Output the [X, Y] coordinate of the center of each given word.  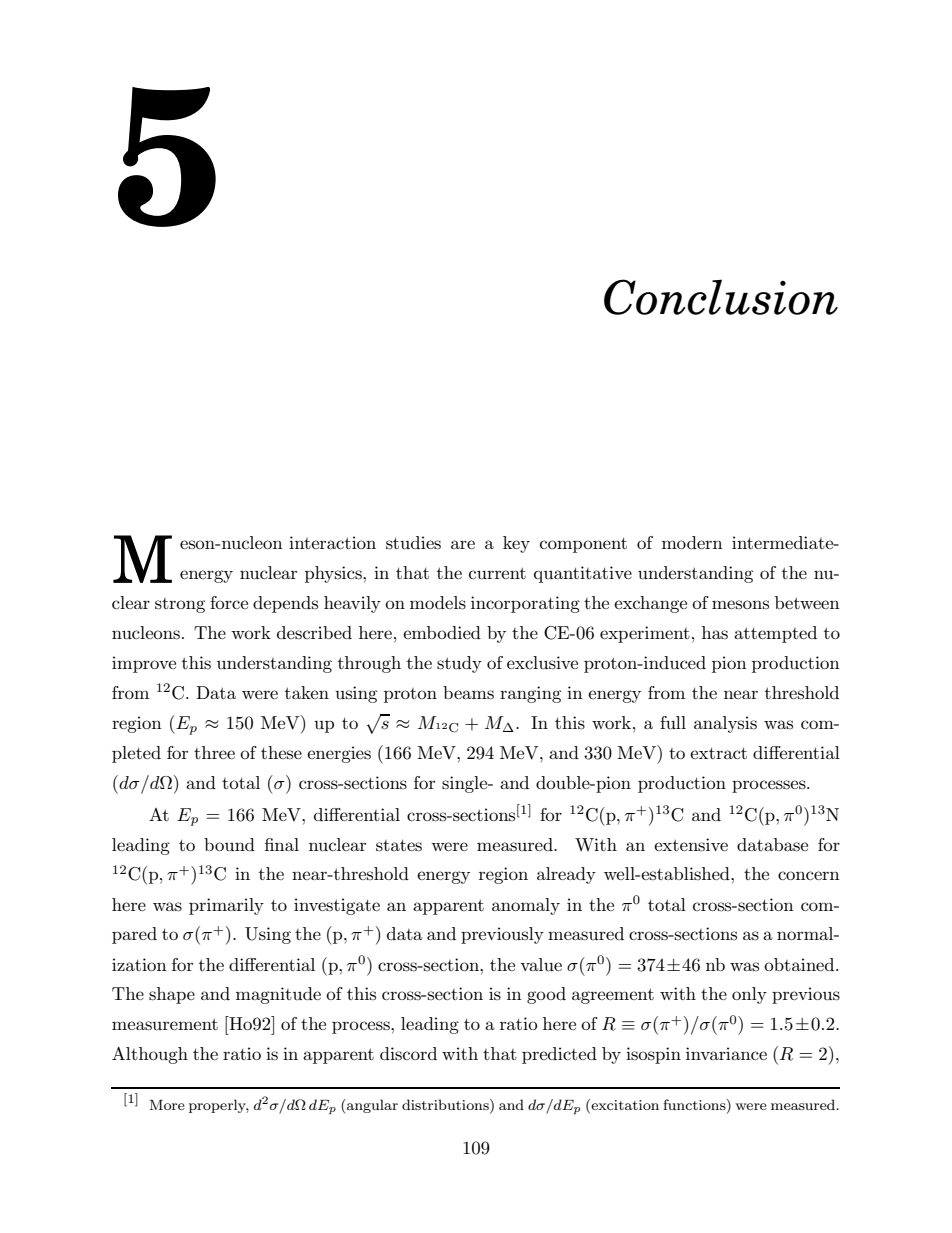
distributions [446, 1104]
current [497, 573]
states [399, 845]
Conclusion [721, 297]
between [807, 602]
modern [692, 542]
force [229, 602]
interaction [332, 542]
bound [229, 844]
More [167, 1104]
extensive [691, 845]
